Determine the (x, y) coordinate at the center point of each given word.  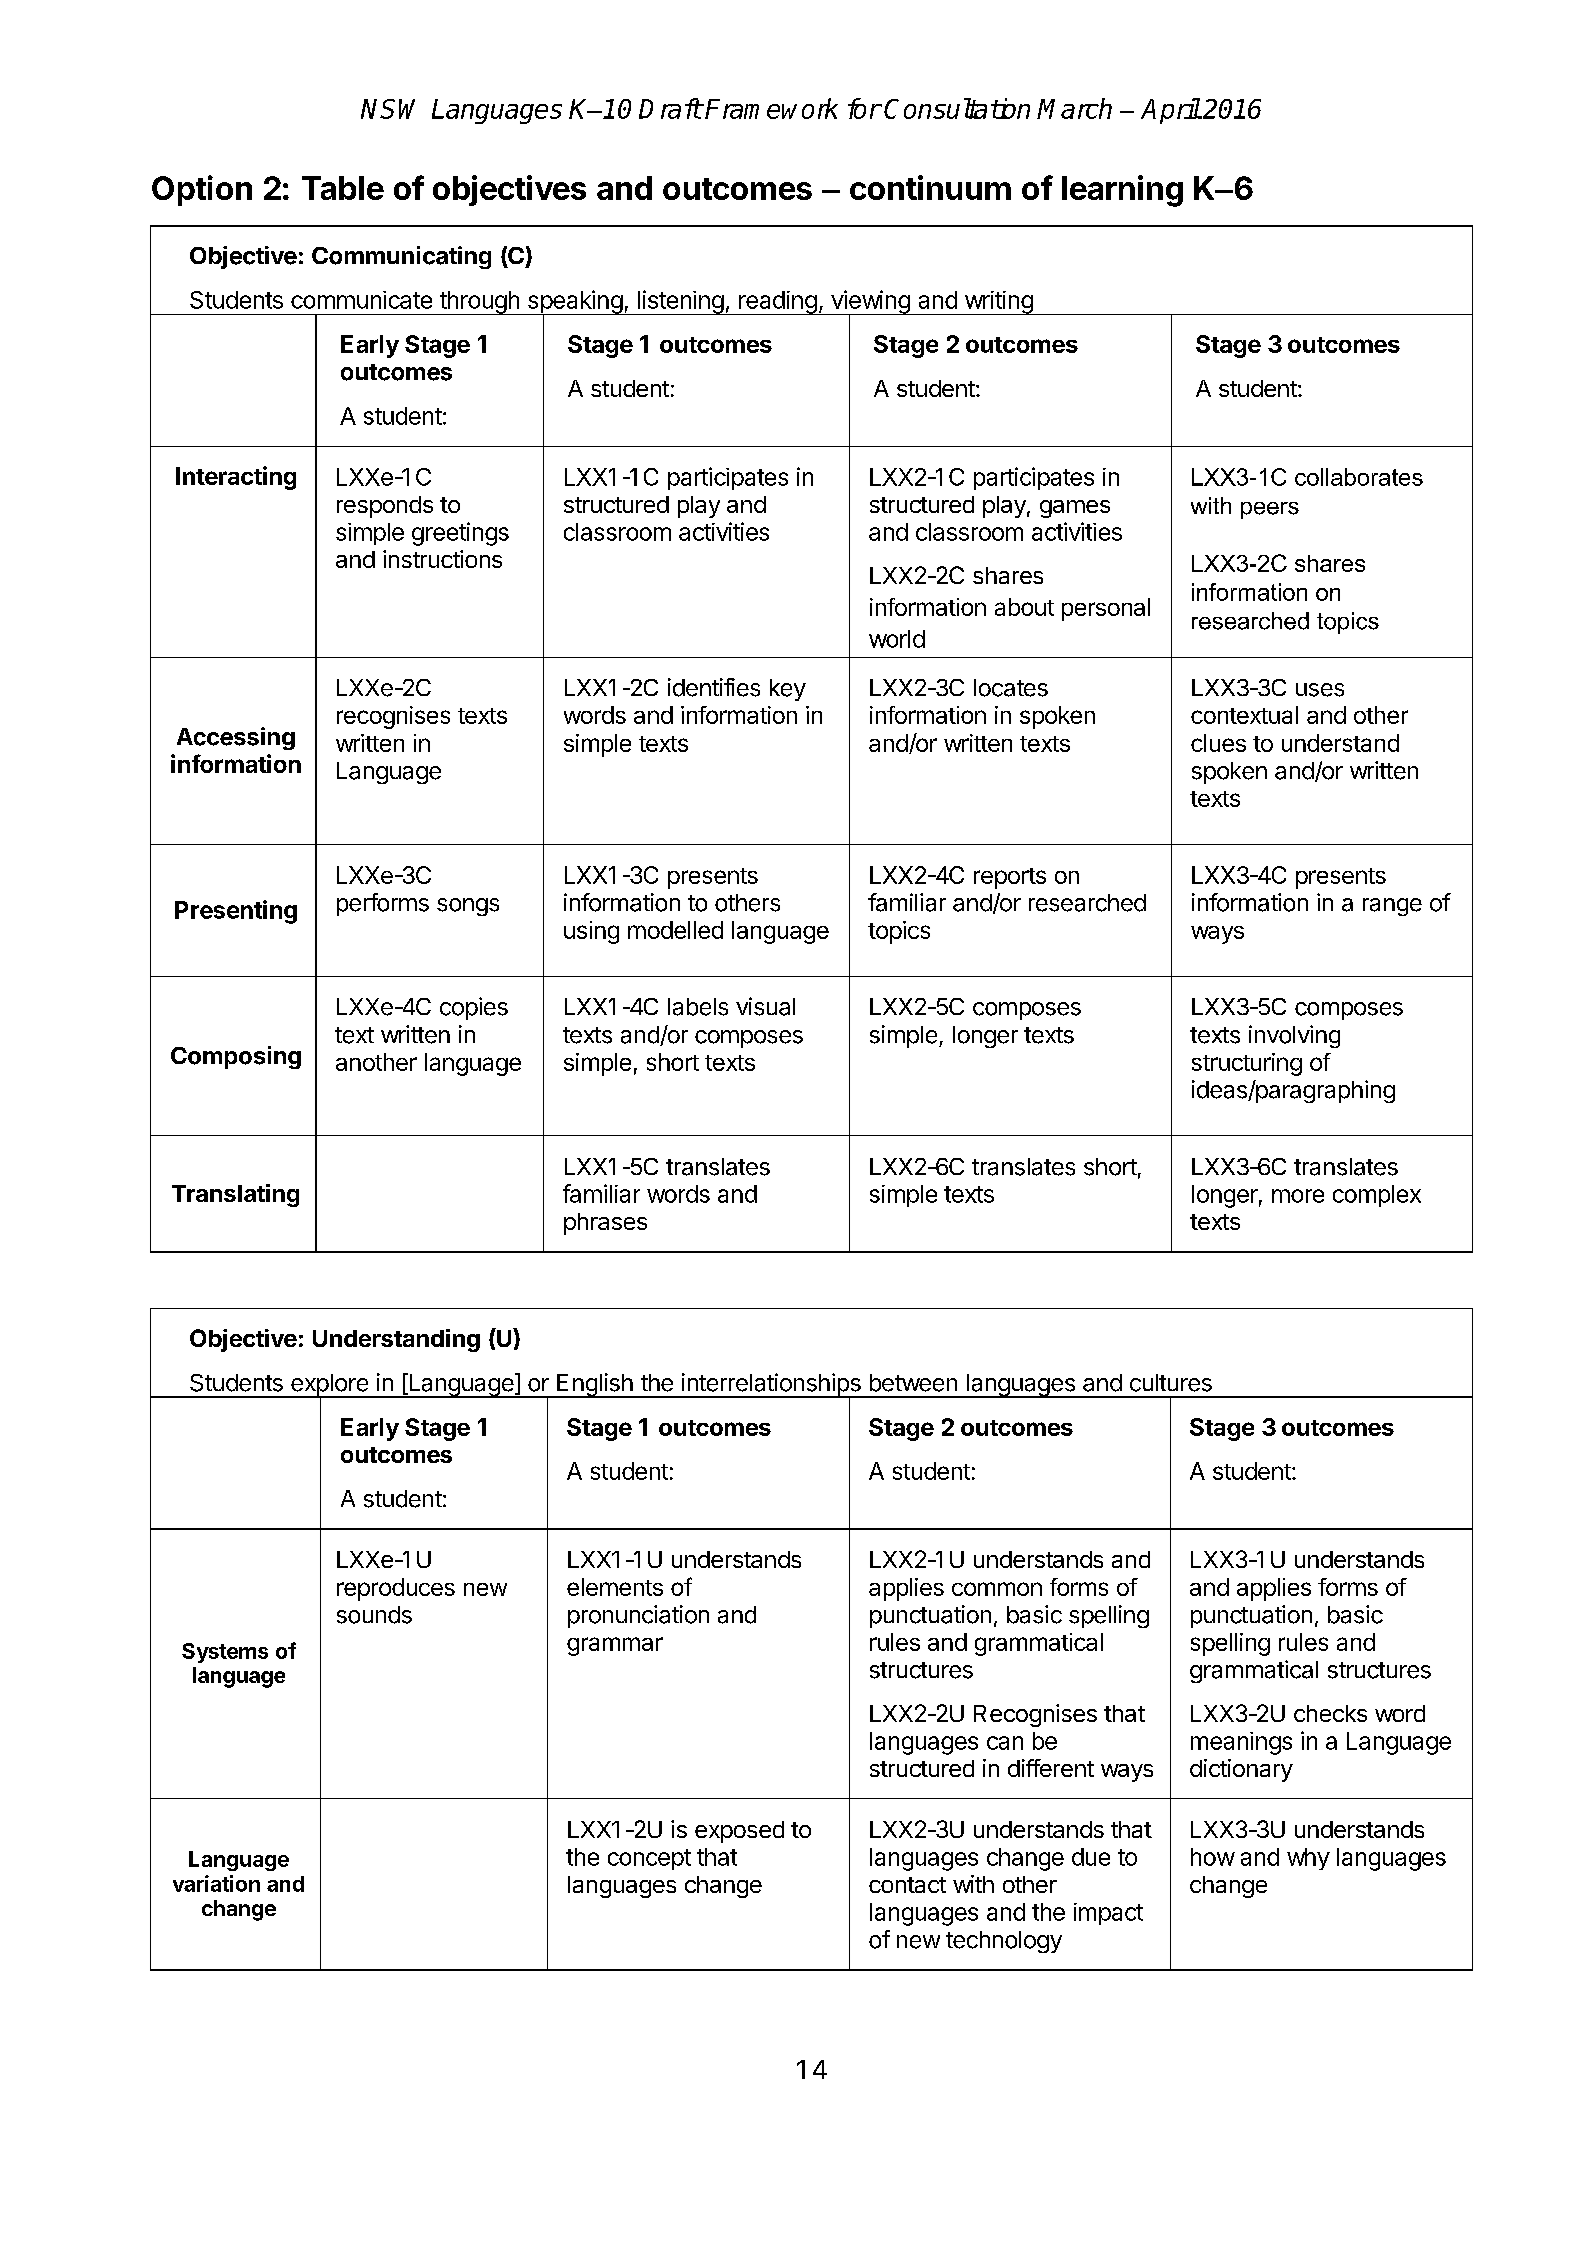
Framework (771, 108)
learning (1122, 191)
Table (343, 188)
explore (329, 1386)
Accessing (236, 738)
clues (1218, 743)
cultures (1171, 1383)
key (788, 690)
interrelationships (771, 1386)
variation (216, 1883)
